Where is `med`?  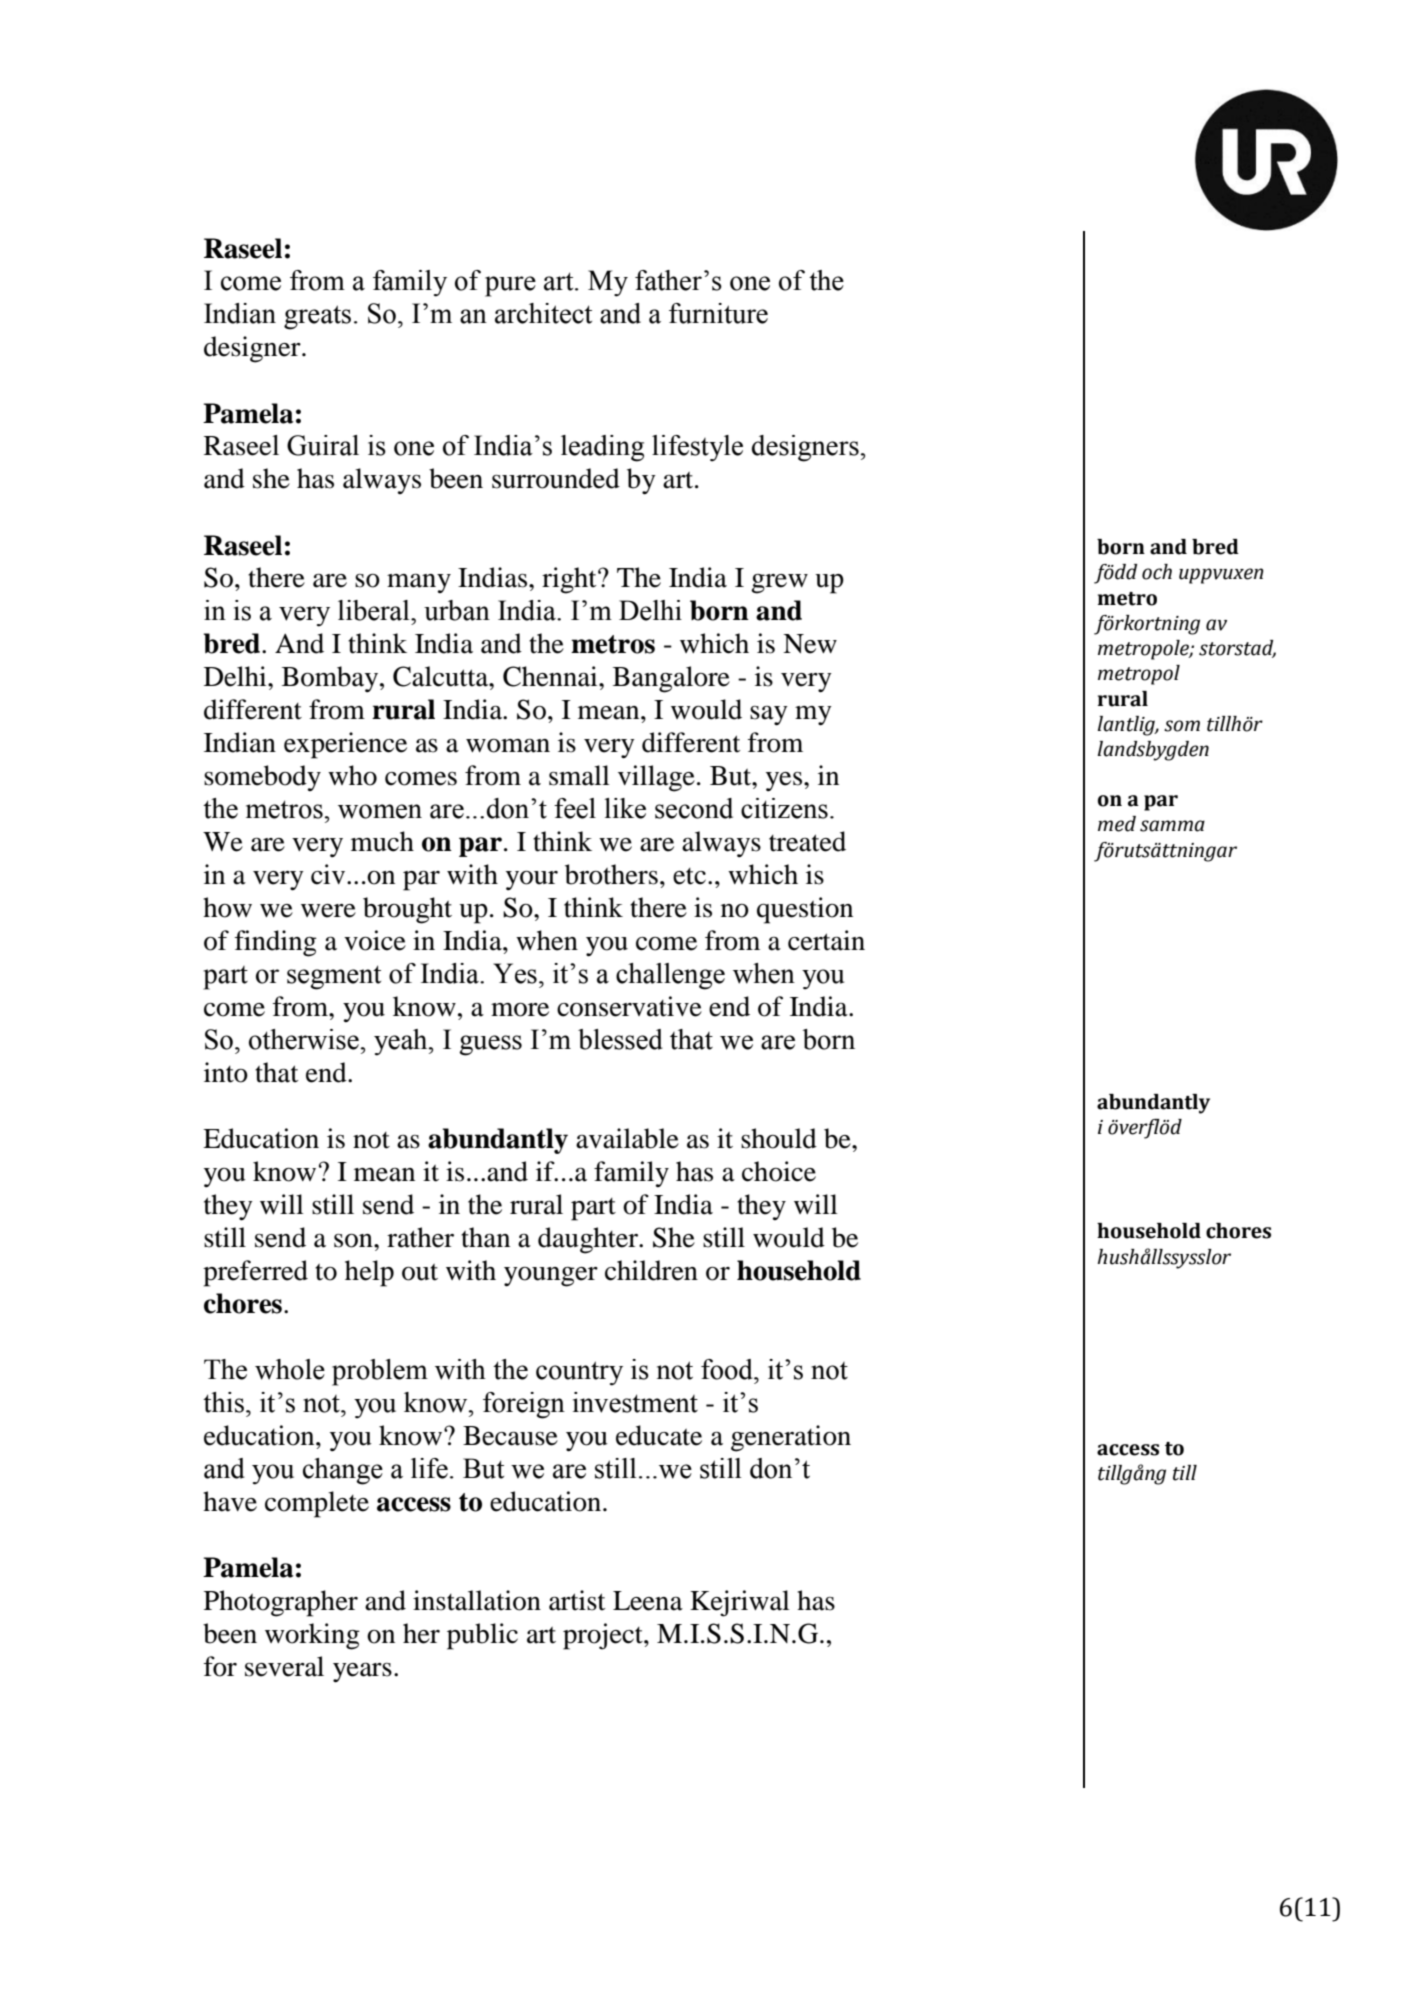 med is located at coordinates (1117, 824).
